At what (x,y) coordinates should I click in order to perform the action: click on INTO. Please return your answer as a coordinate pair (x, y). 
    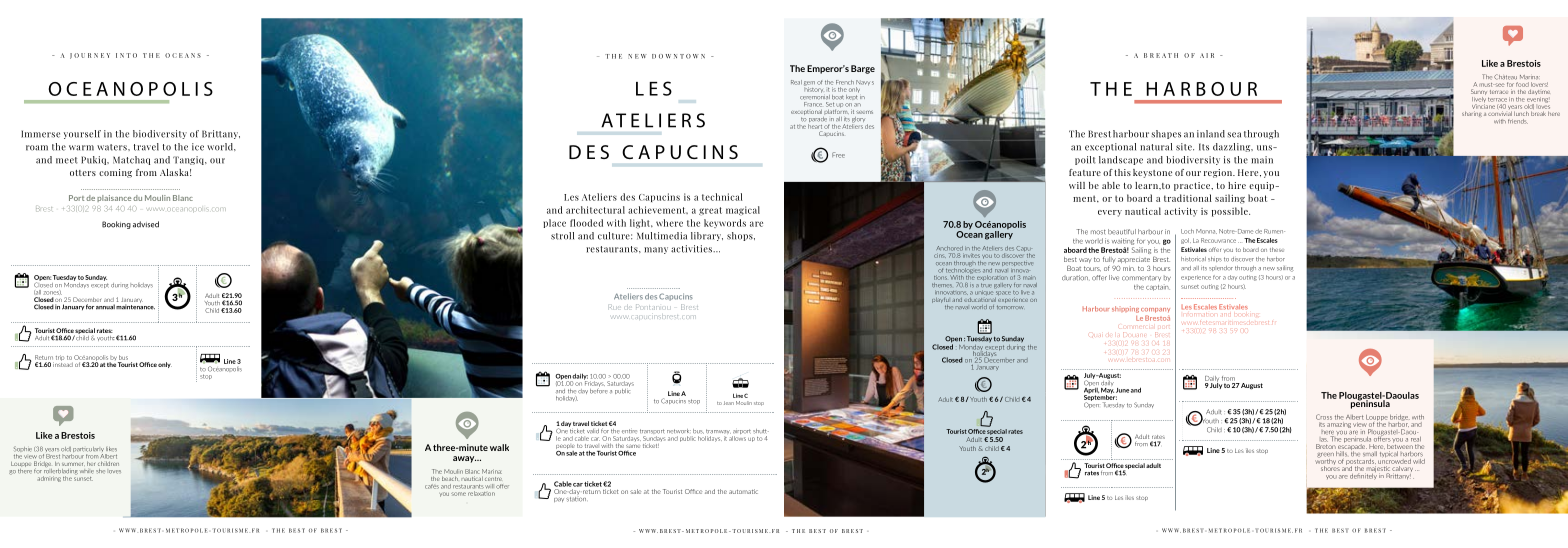
    Looking at the image, I should click on (126, 55).
